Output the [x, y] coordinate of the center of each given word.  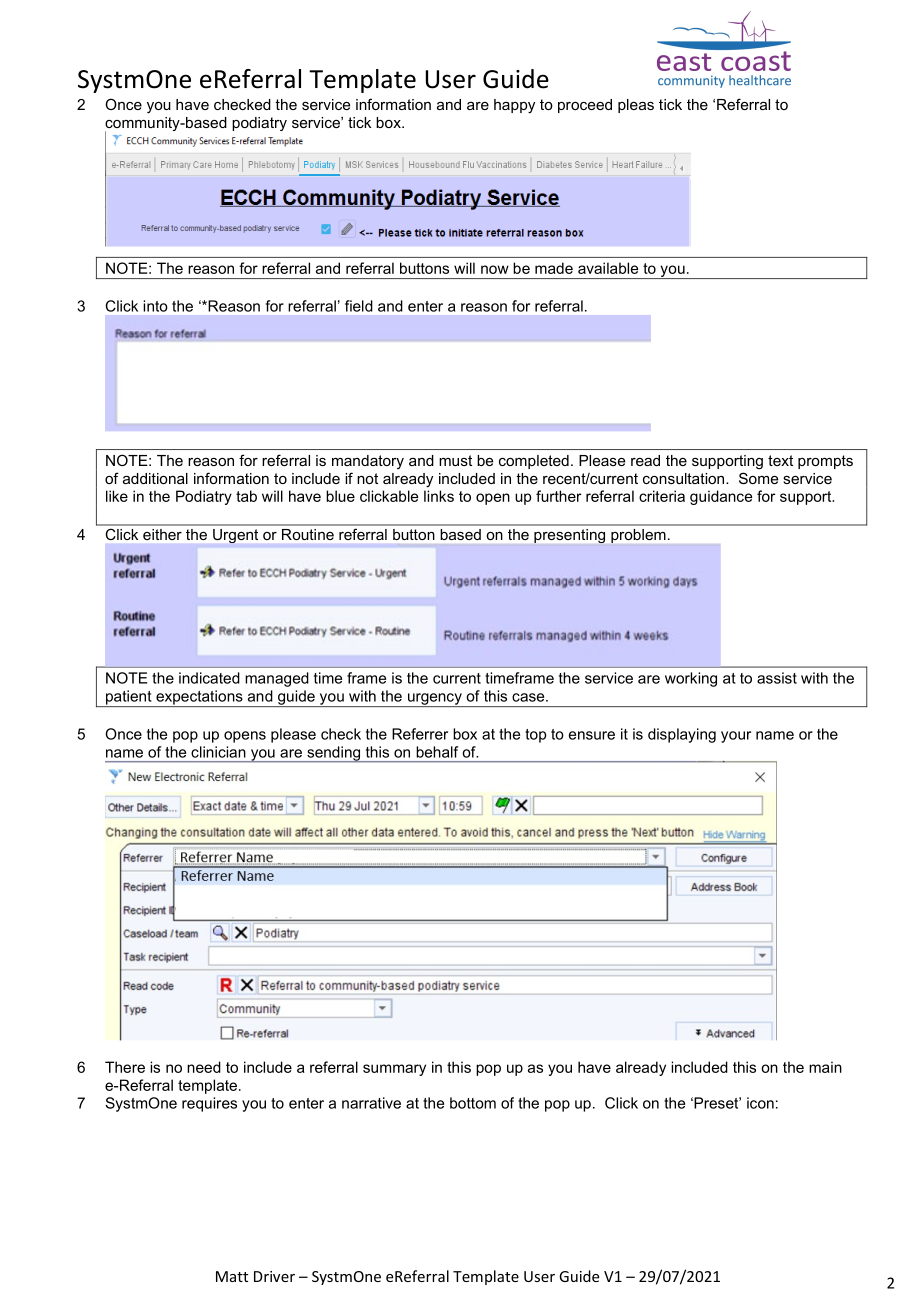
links [439, 496]
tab [246, 496]
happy [514, 106]
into [155, 306]
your [736, 737]
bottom [473, 1103]
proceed [585, 106]
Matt [232, 1276]
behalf [437, 752]
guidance [721, 497]
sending [334, 754]
